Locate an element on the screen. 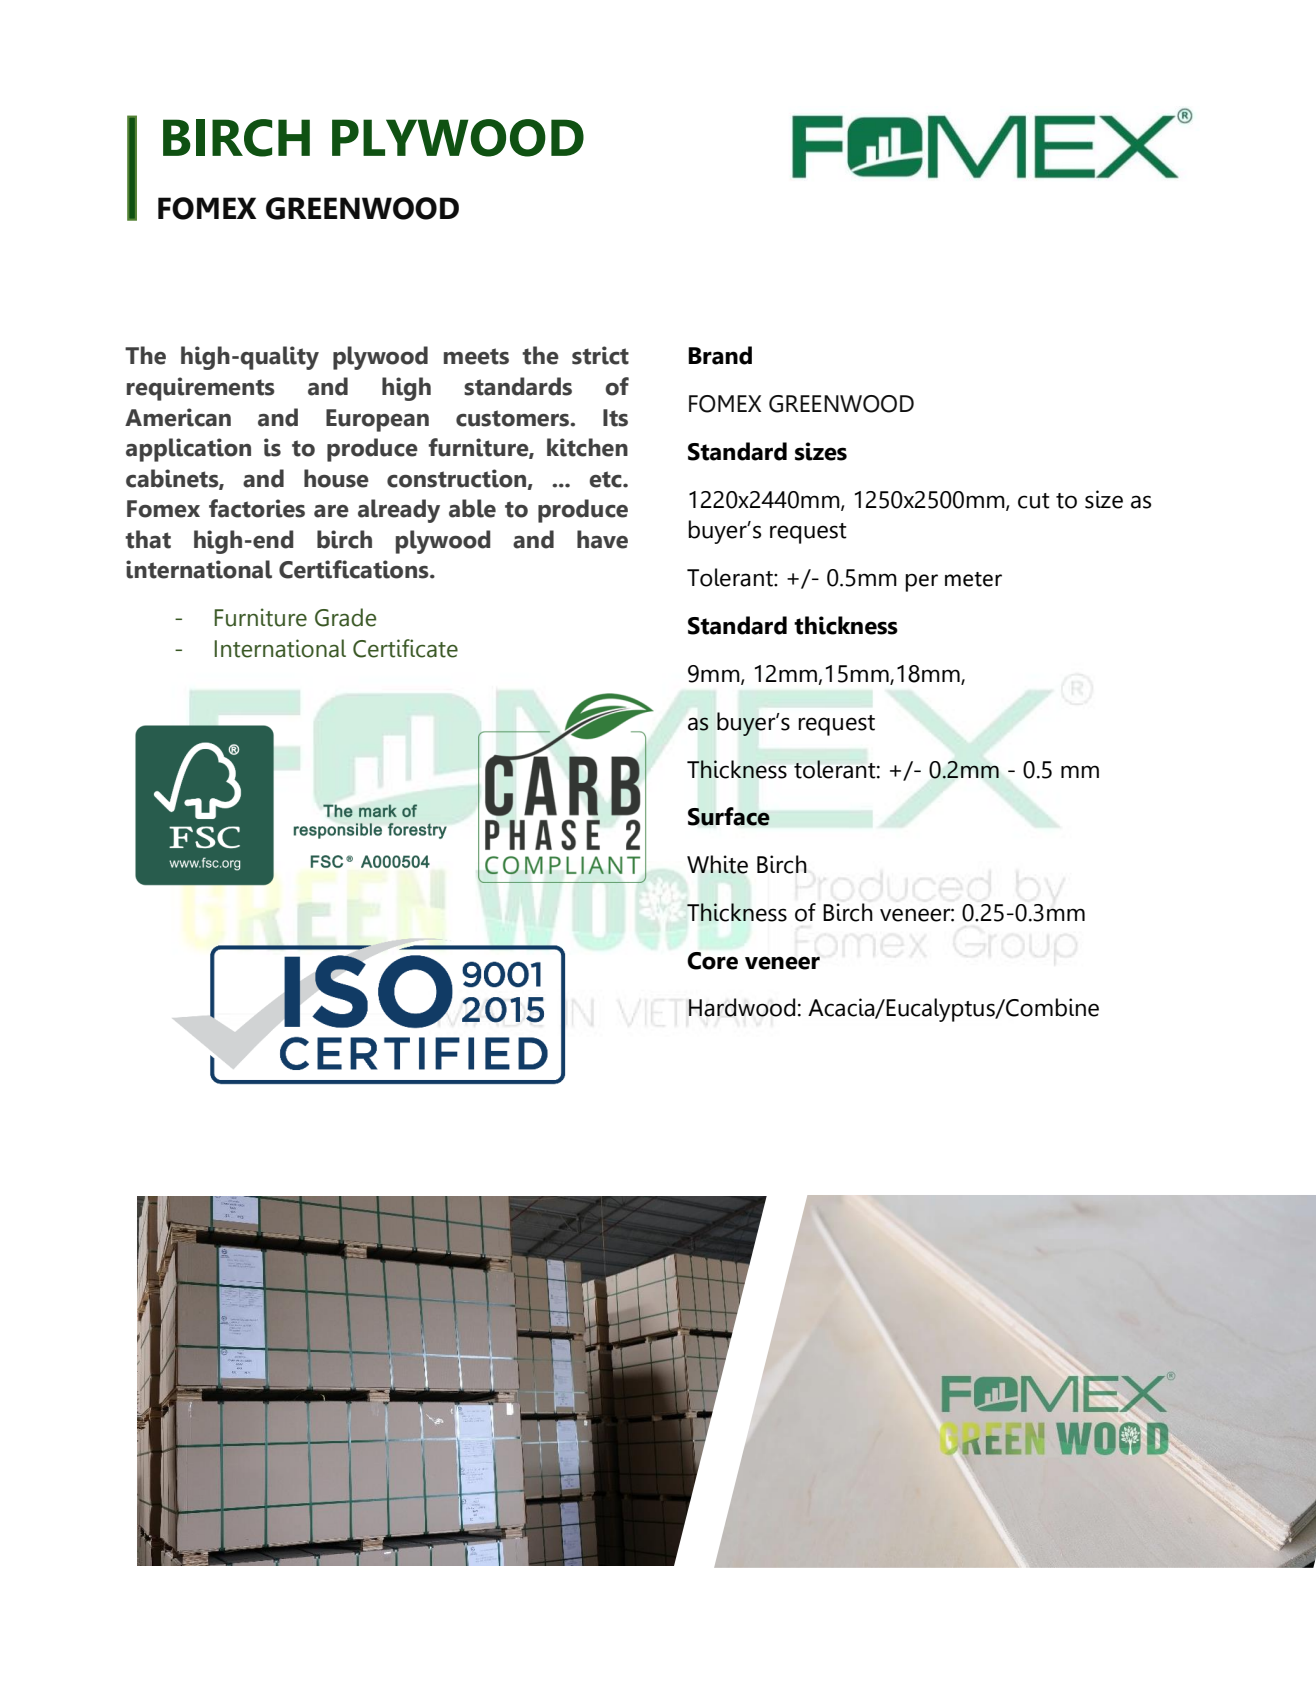 Image resolution: width=1316 pixels, height=1703 pixels. strict is located at coordinates (600, 355).
